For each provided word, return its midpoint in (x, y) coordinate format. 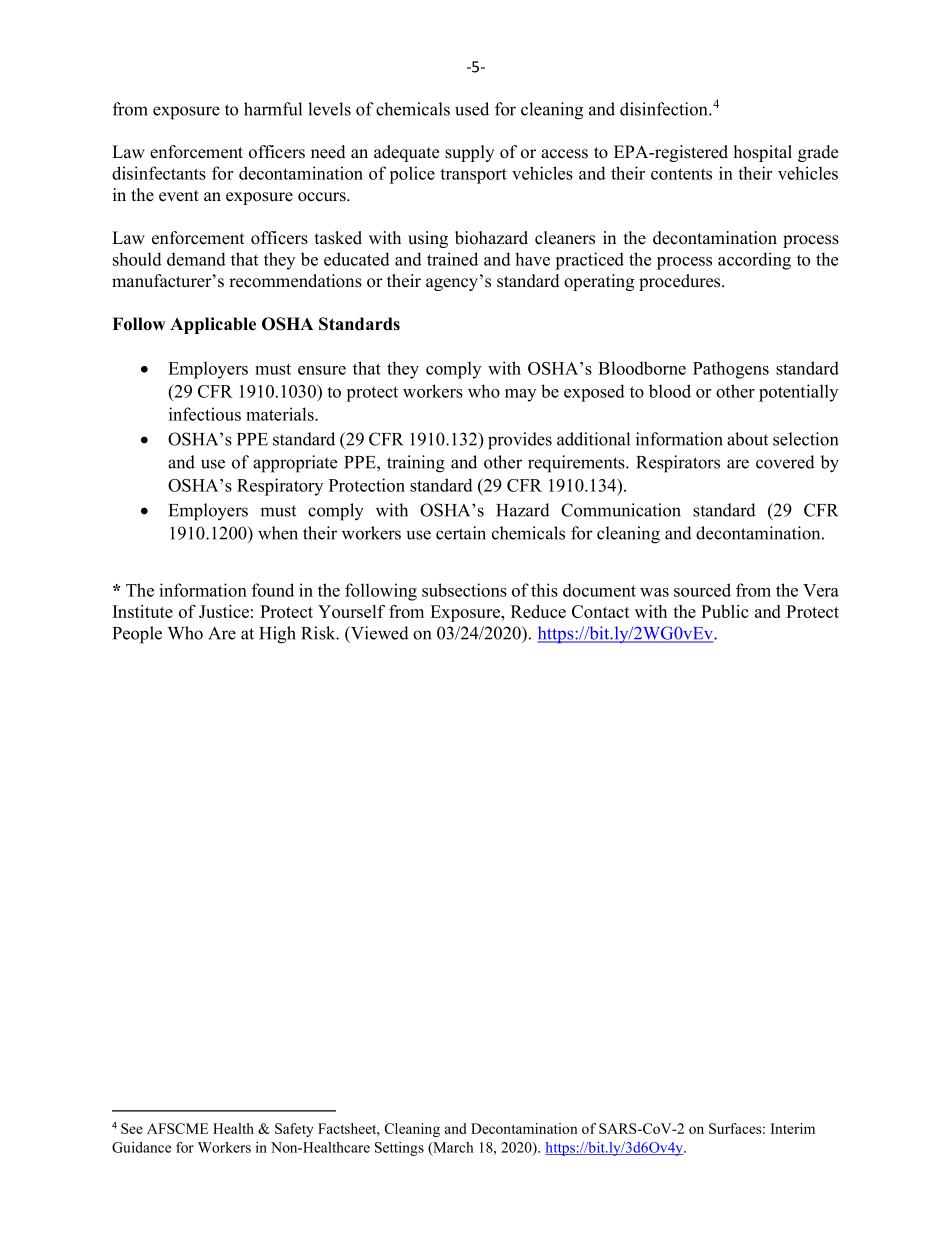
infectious (205, 414)
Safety (294, 1130)
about (747, 439)
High (277, 635)
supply (469, 153)
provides (520, 441)
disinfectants (159, 173)
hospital (763, 153)
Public (724, 611)
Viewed (379, 633)
